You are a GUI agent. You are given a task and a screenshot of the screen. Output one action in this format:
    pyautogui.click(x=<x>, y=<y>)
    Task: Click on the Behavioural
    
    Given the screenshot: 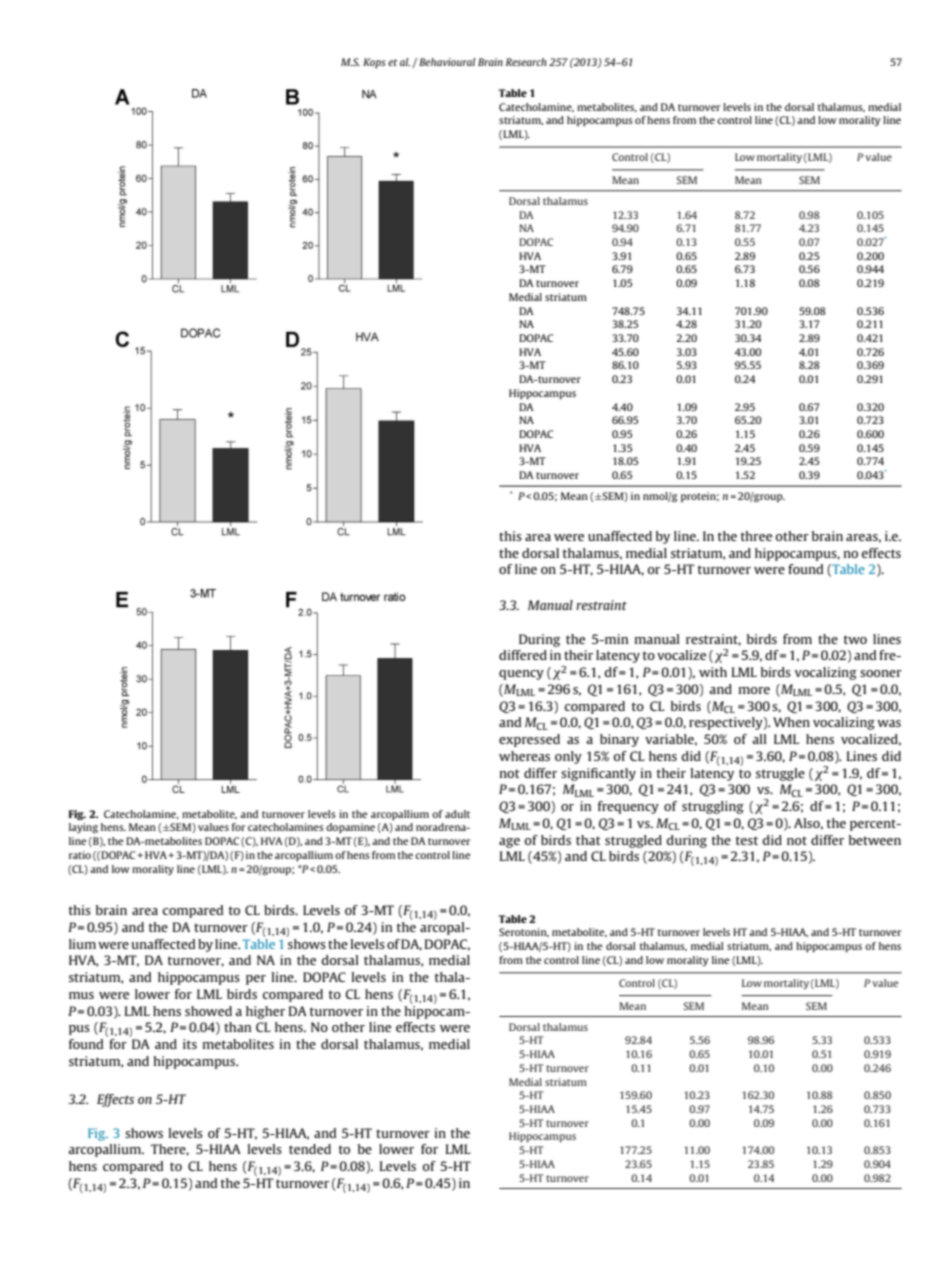 What is the action you would take?
    pyautogui.click(x=447, y=62)
